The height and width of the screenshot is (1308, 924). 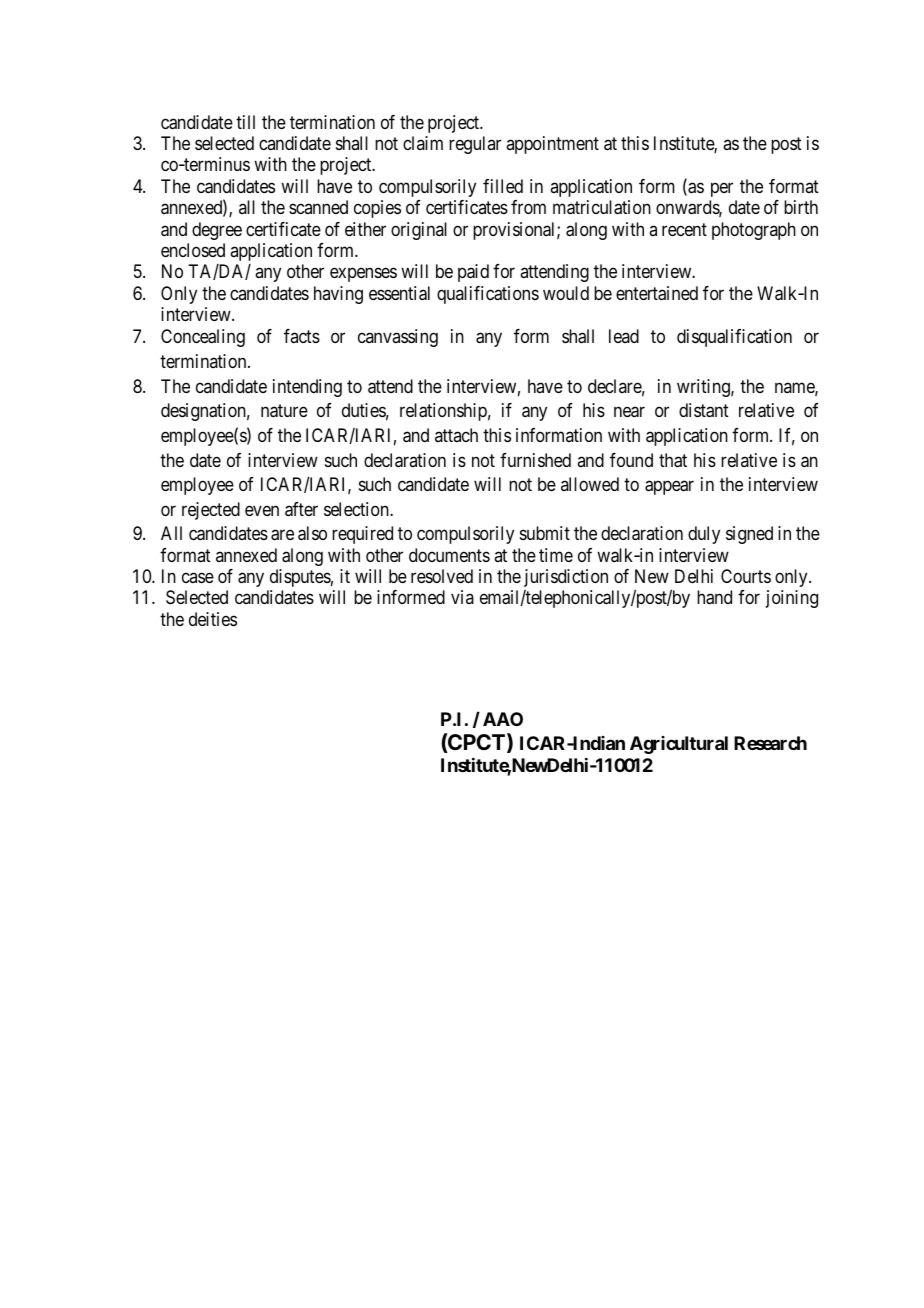 What do you see at coordinates (245, 122) in the screenshot?
I see `till` at bounding box center [245, 122].
